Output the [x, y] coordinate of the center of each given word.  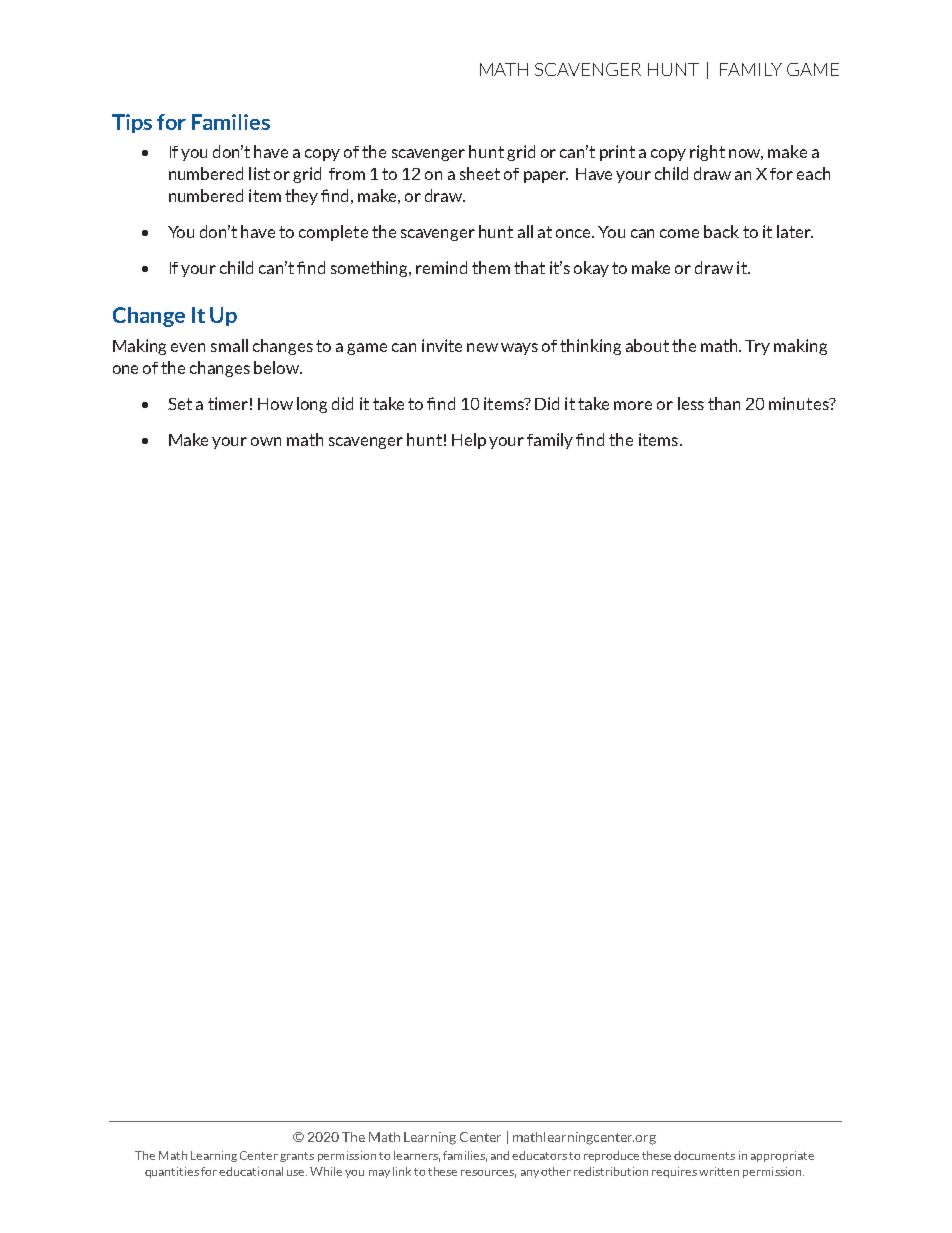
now [746, 154]
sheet [480, 173]
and [500, 1155]
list [259, 173]
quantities [172, 1172]
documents [704, 1155]
